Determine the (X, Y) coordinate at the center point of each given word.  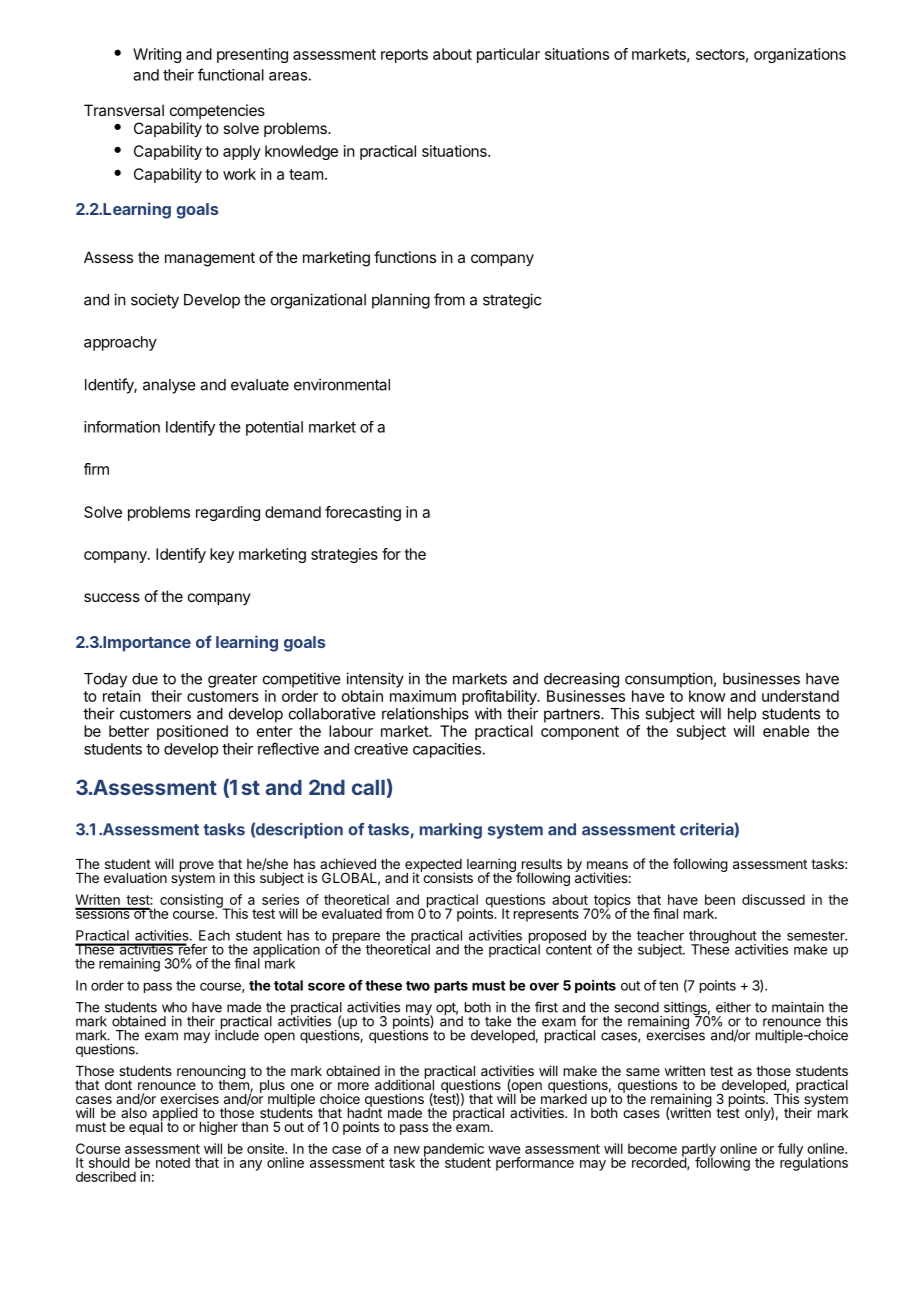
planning (401, 301)
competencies (217, 111)
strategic (512, 301)
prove (197, 867)
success (112, 597)
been (720, 899)
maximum (423, 696)
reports (404, 56)
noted (173, 1162)
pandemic (452, 1151)
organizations (800, 55)
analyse (169, 386)
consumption (669, 680)
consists (447, 876)
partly (699, 1151)
